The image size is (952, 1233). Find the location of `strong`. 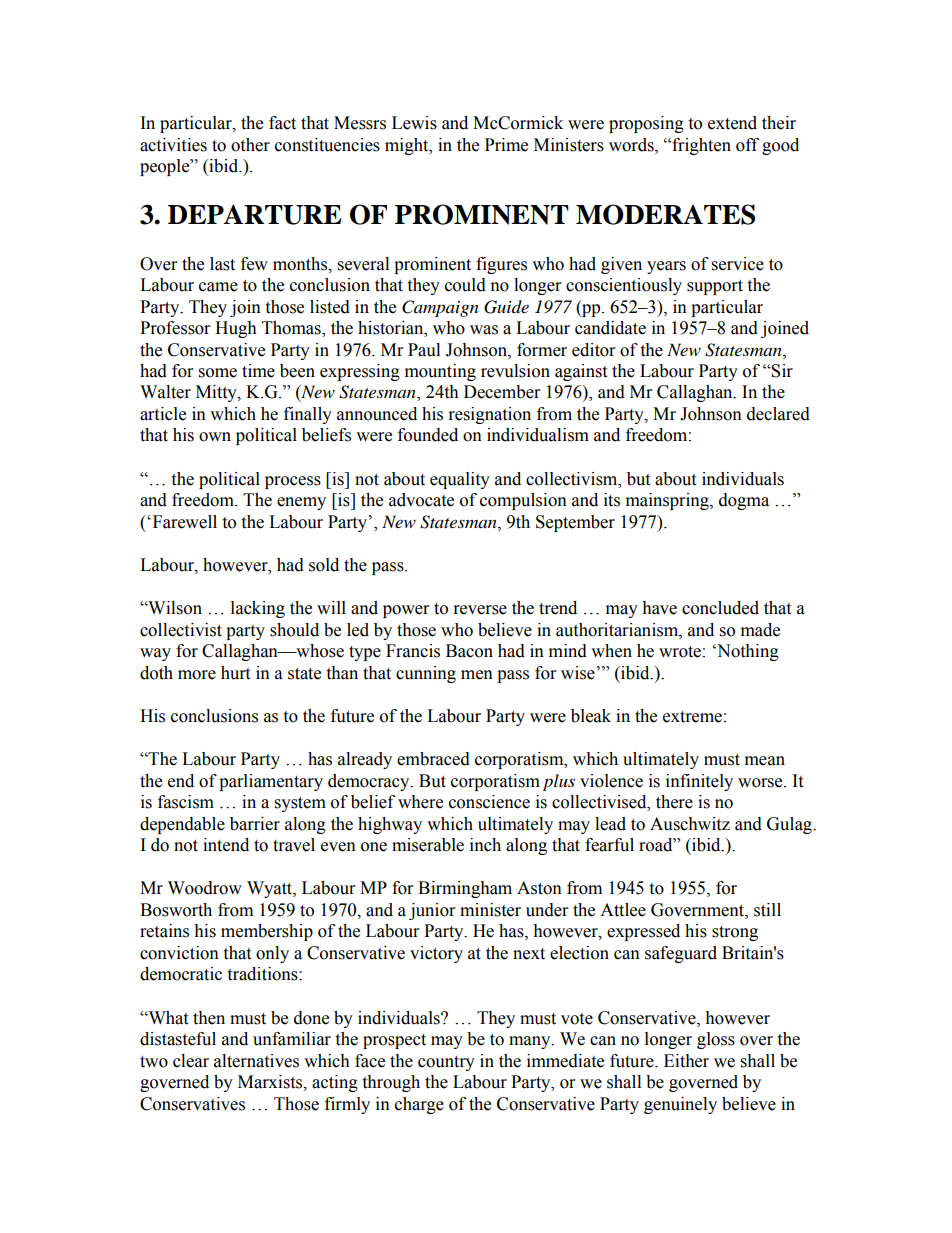

strong is located at coordinates (735, 933).
